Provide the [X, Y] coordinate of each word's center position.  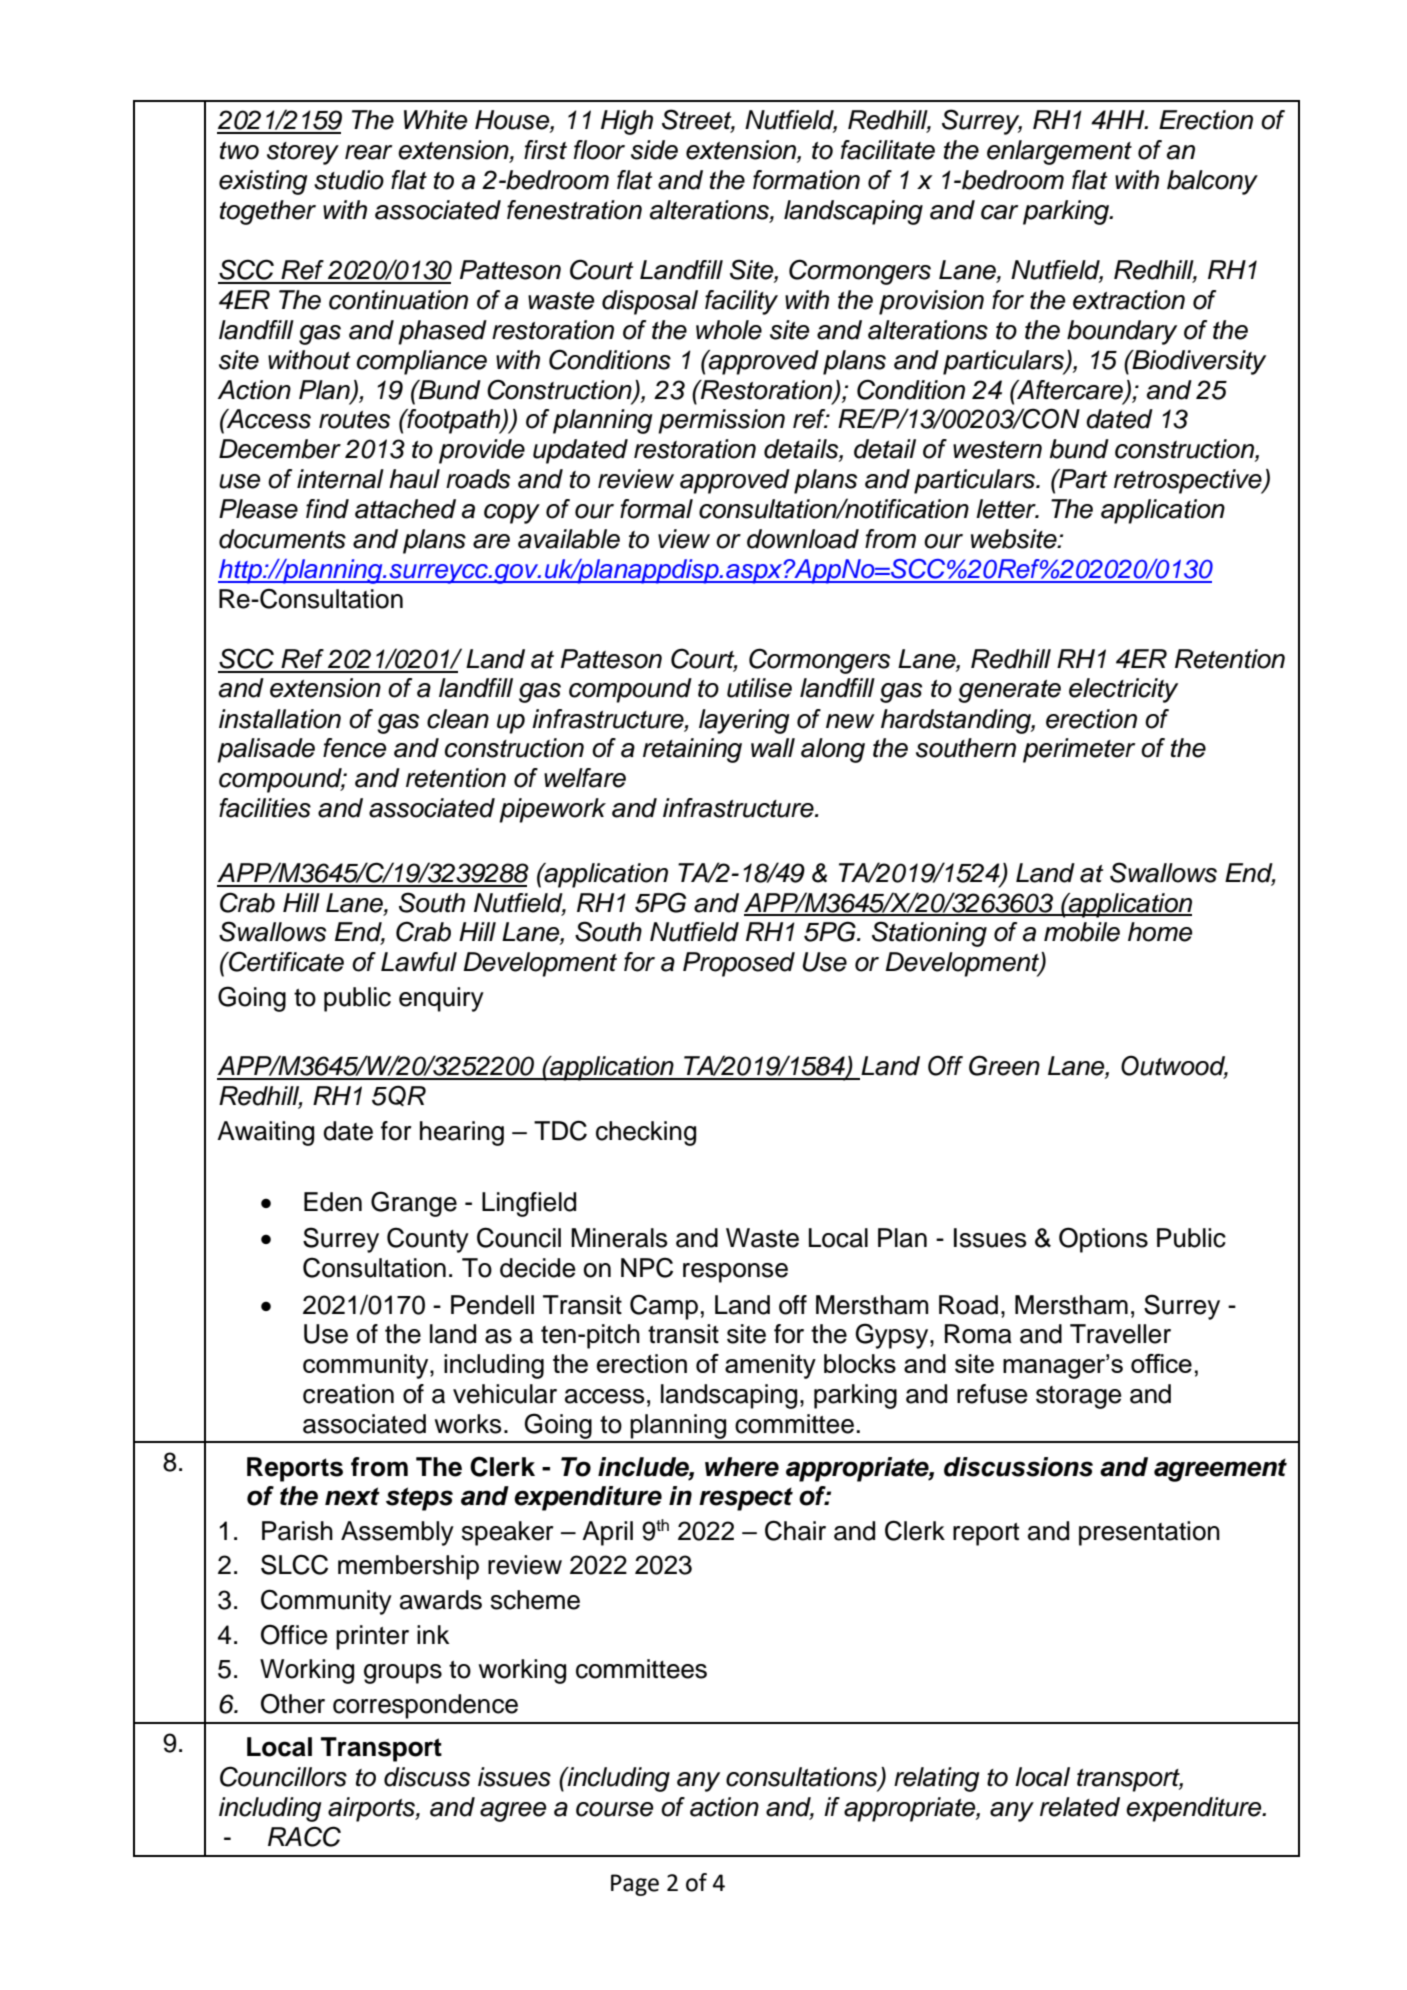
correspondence [425, 1706]
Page [635, 1885]
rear [368, 152]
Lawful [419, 962]
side [654, 150]
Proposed [739, 964]
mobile [1082, 932]
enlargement [1059, 152]
